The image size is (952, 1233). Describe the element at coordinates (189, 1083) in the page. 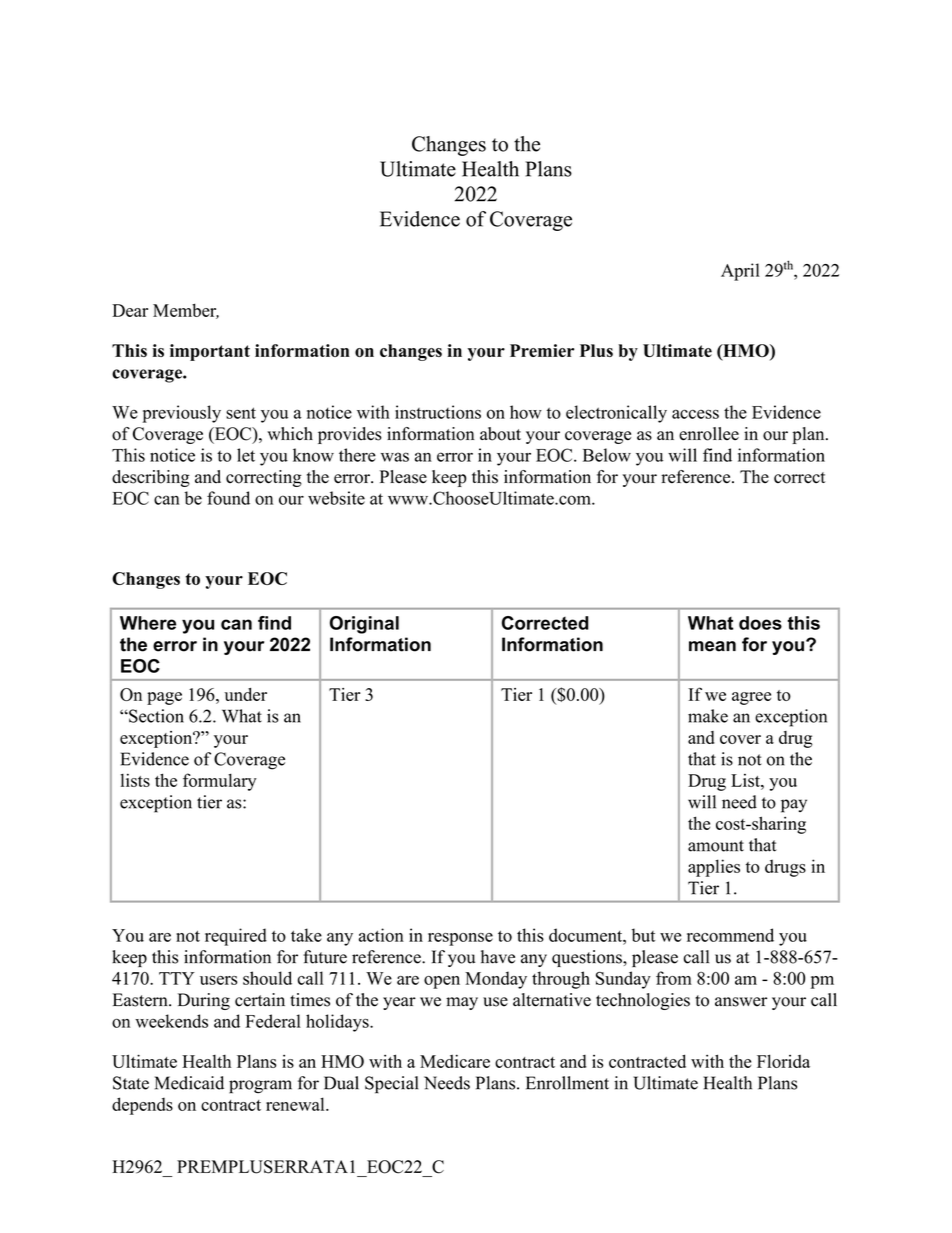

I see `Medicaid` at that location.
